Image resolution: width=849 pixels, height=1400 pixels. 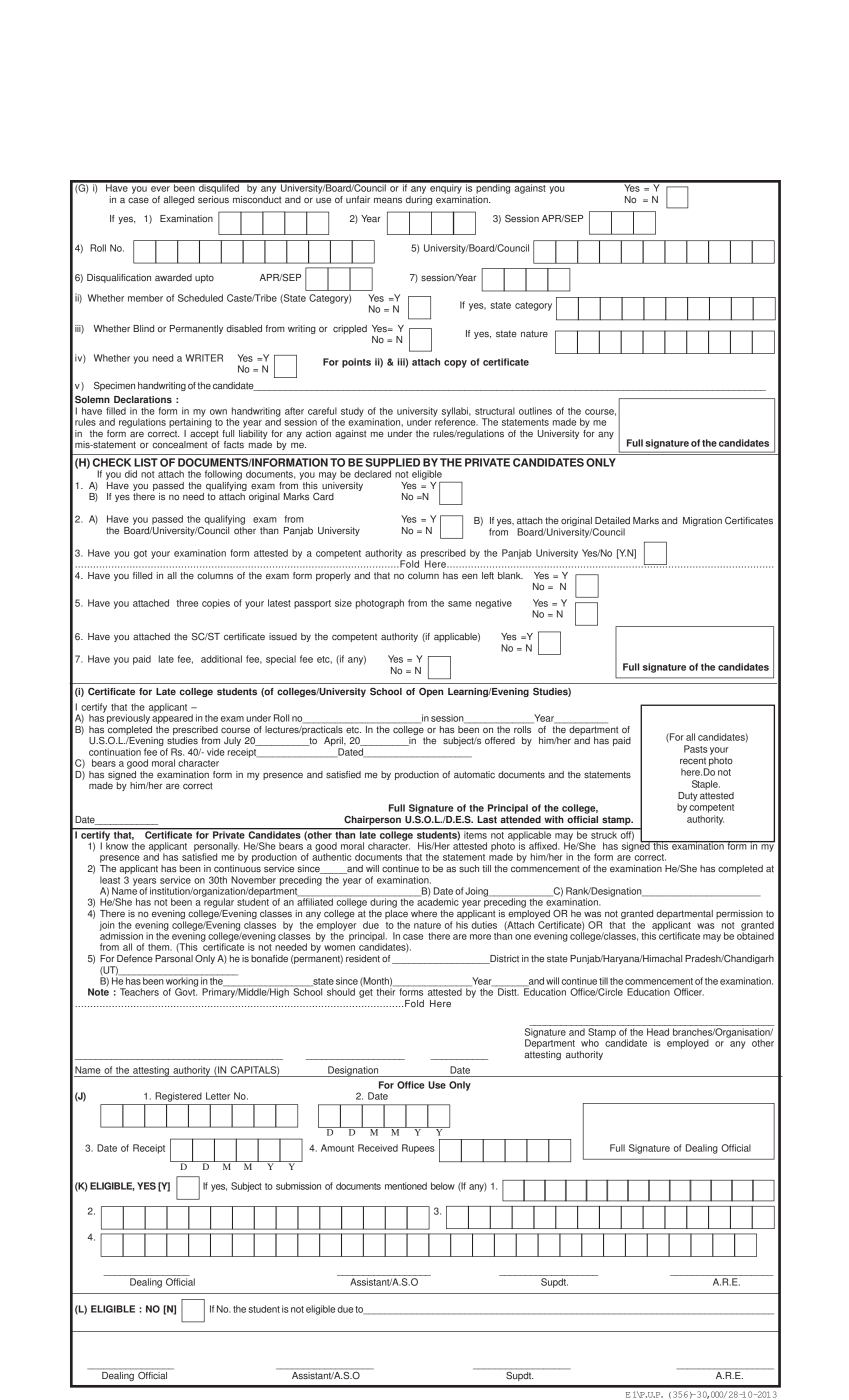 What do you see at coordinates (469, 869) in the image?
I see `such` at bounding box center [469, 869].
